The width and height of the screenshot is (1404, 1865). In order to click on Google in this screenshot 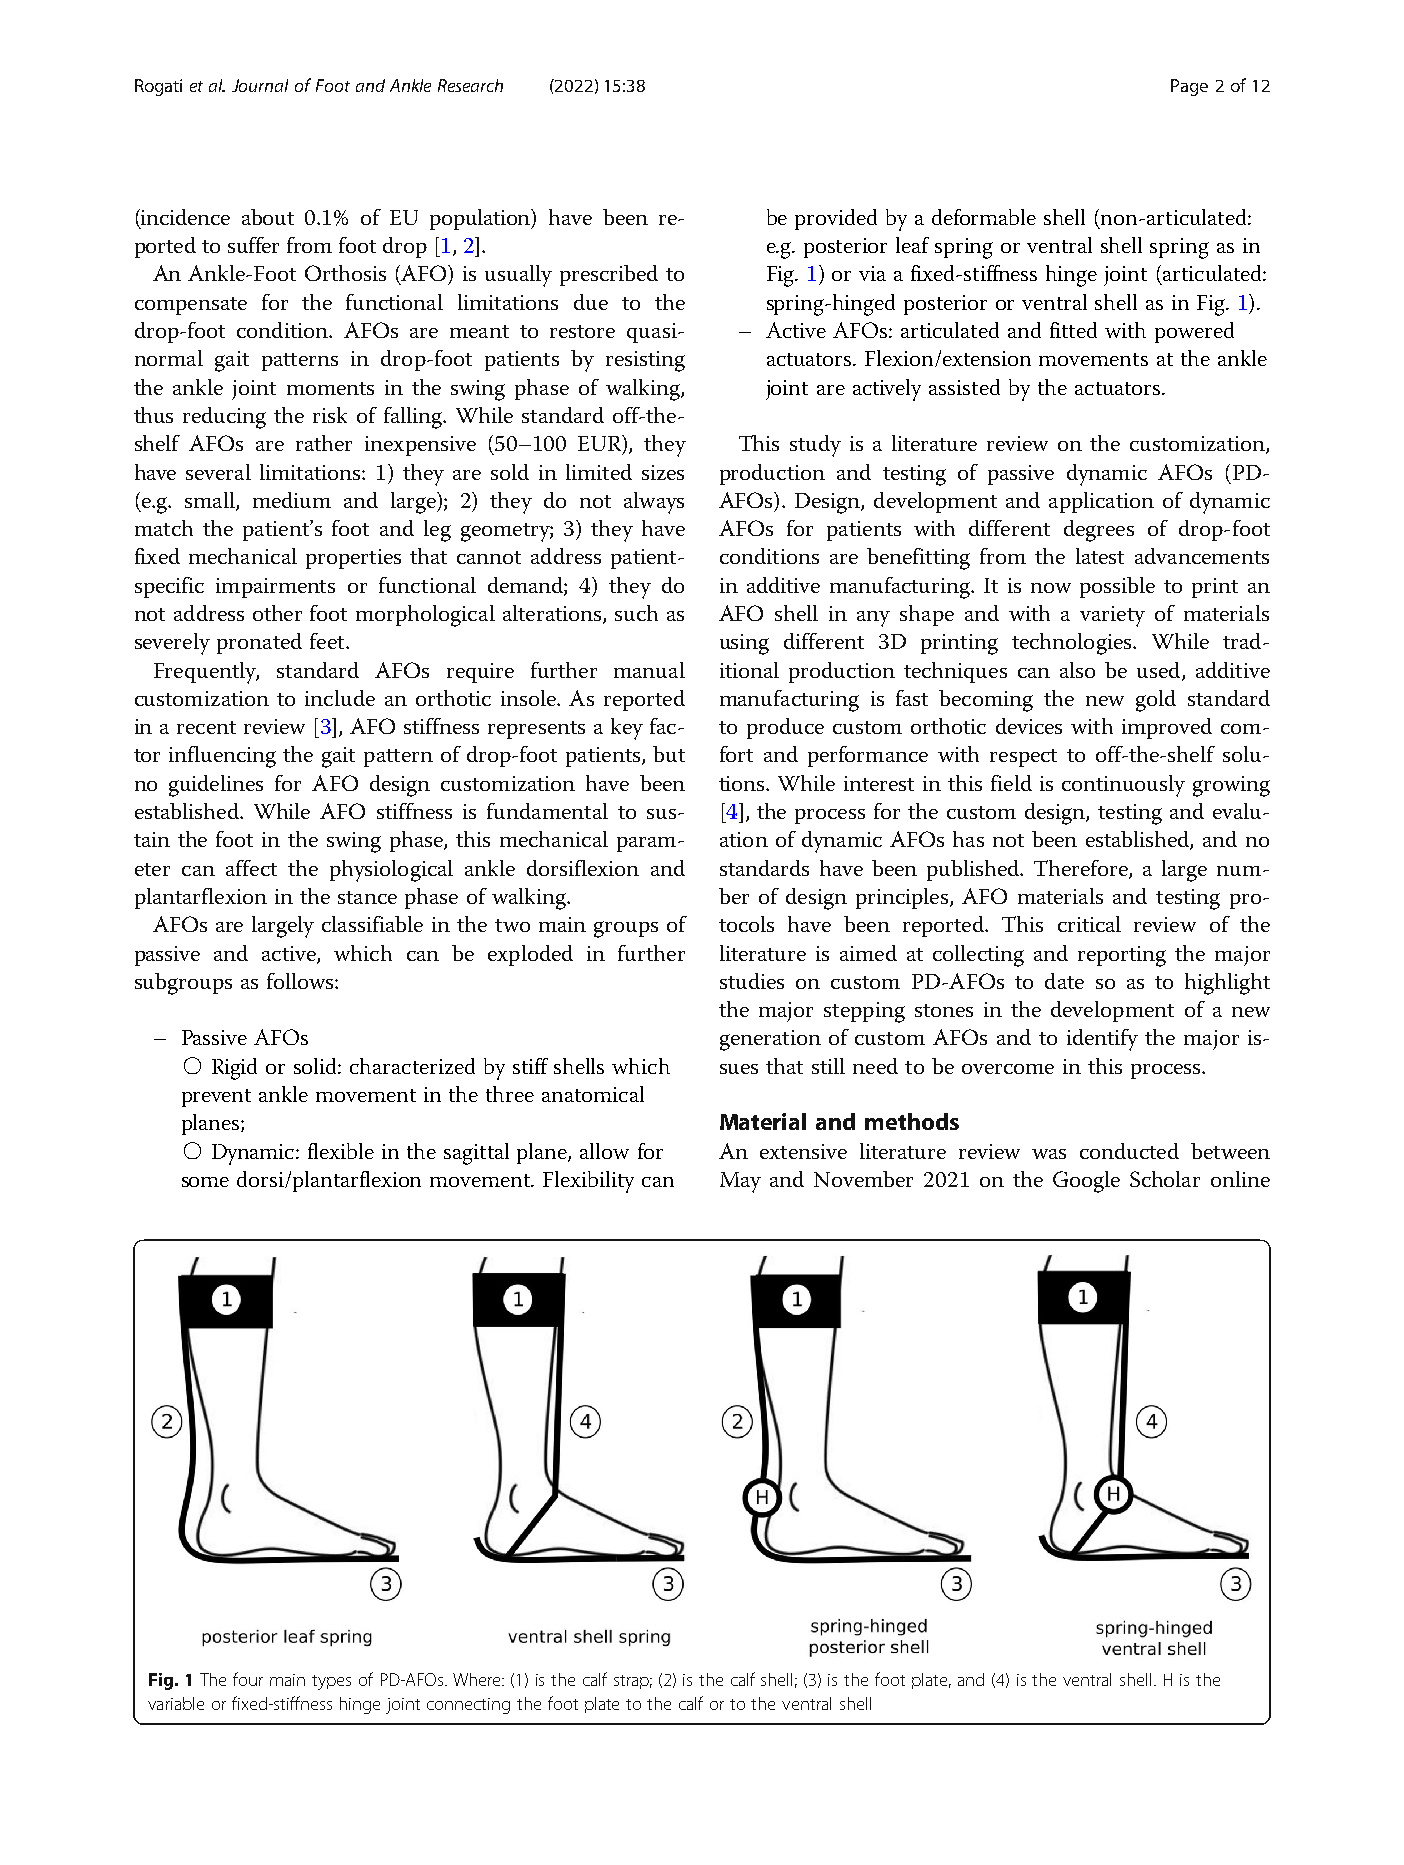, I will do `click(1086, 1182)`.
